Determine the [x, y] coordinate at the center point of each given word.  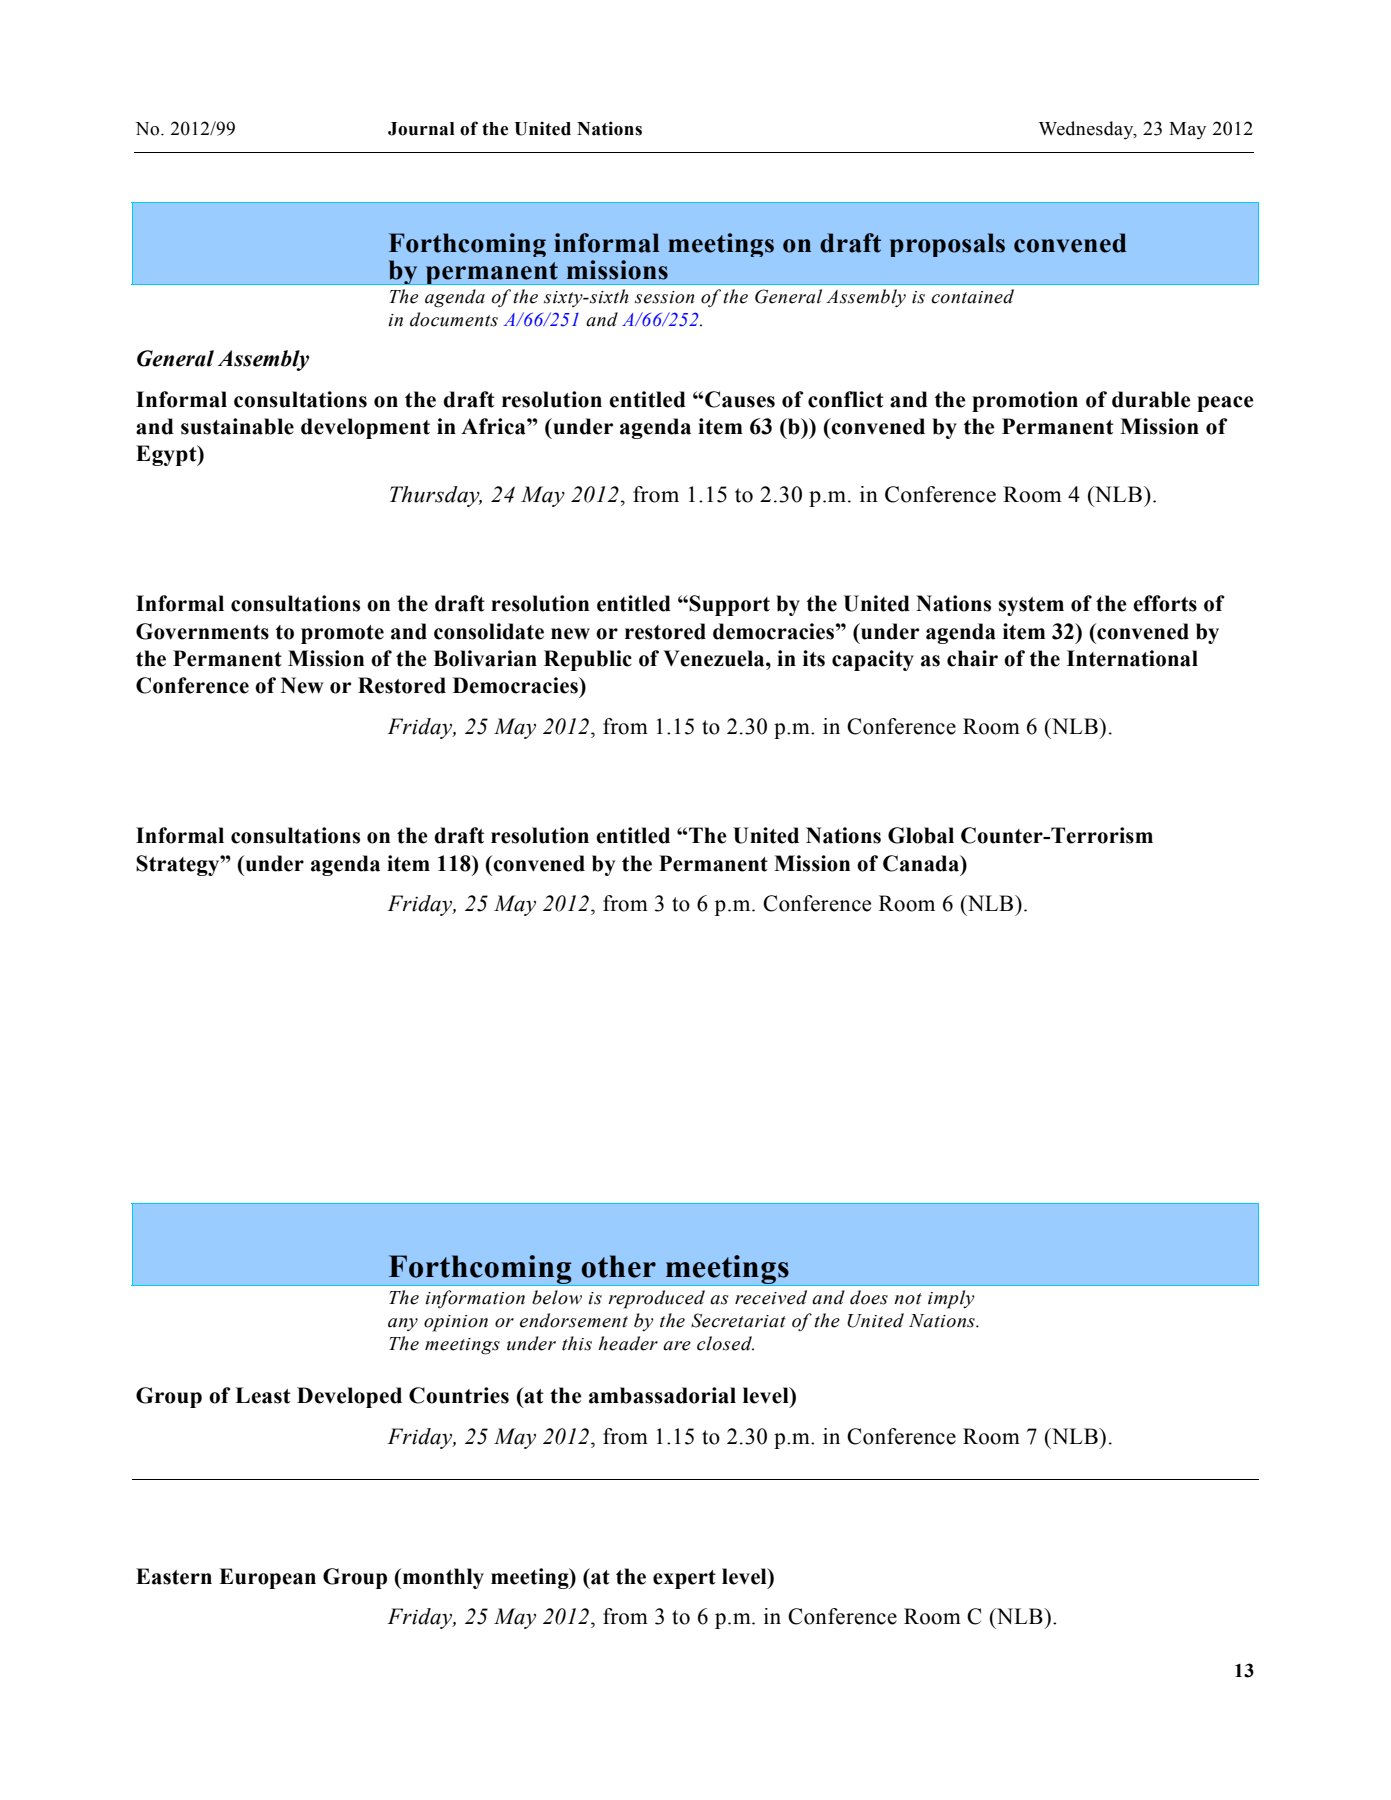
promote [342, 634]
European [267, 1578]
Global [921, 835]
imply [951, 1299]
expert [684, 1579]
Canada [922, 863]
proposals [947, 245]
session [664, 297]
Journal [421, 129]
